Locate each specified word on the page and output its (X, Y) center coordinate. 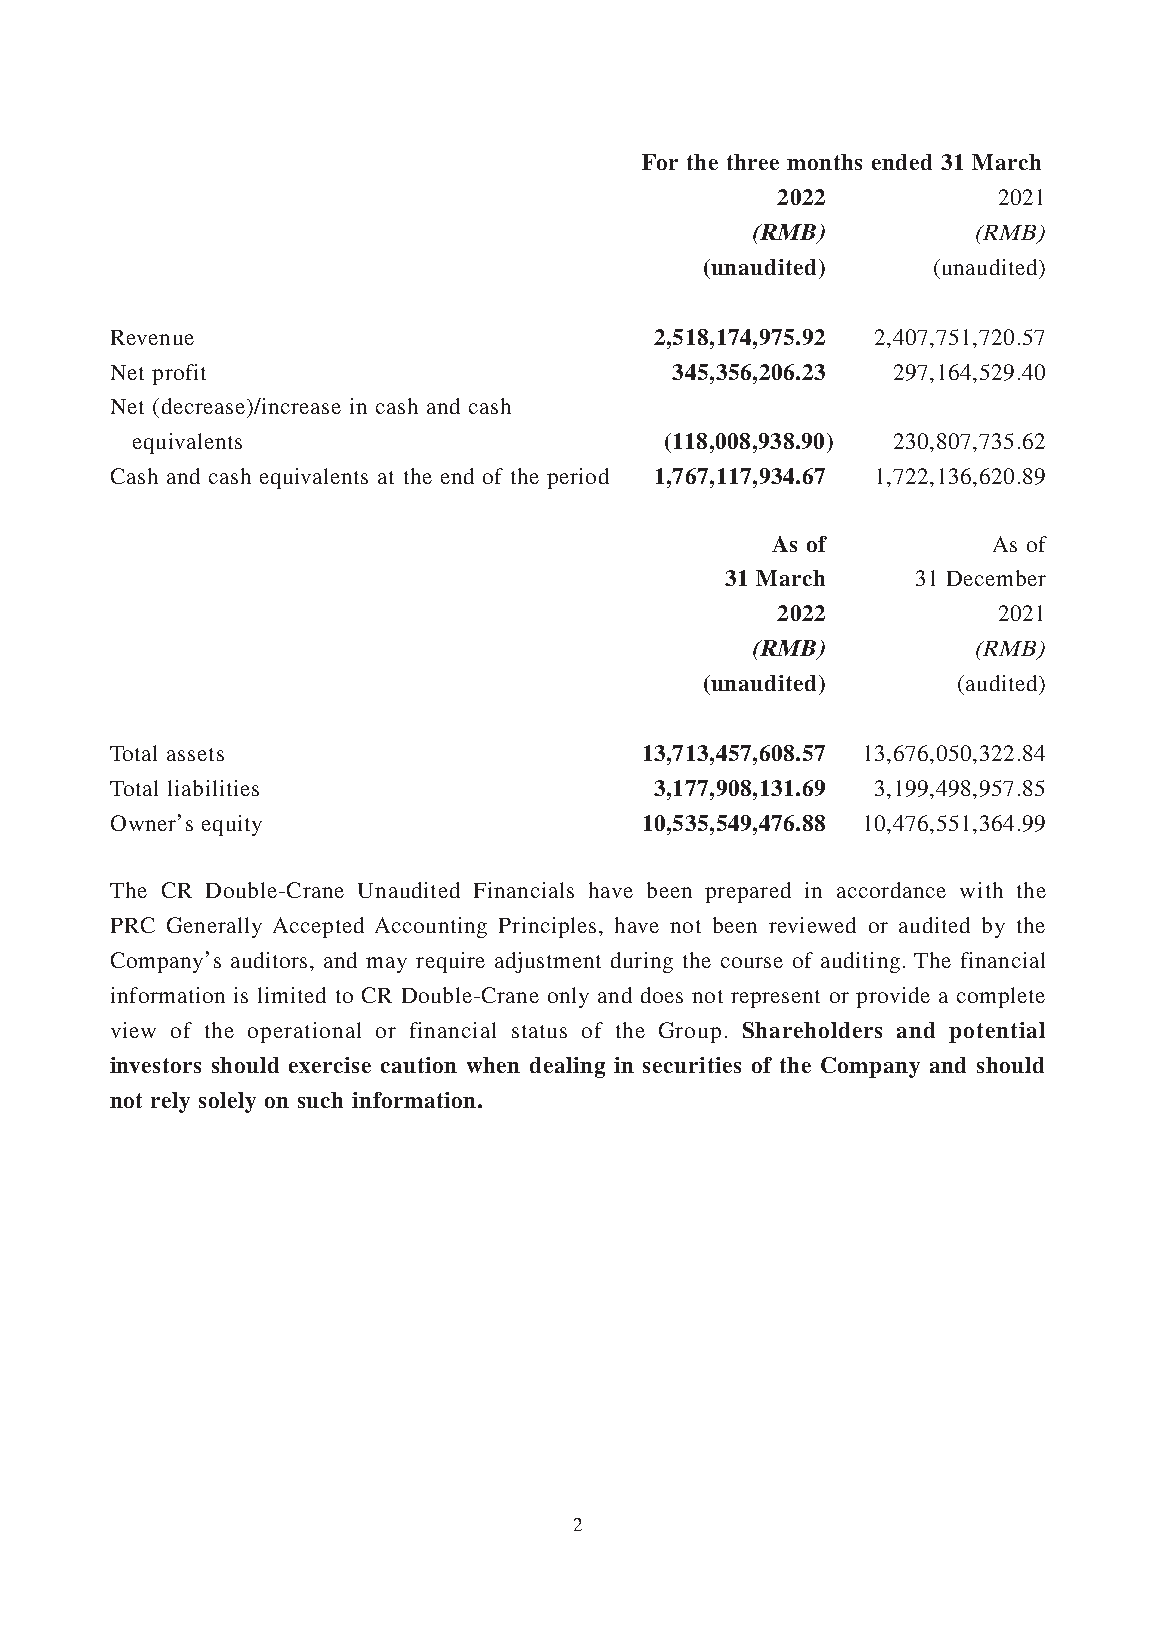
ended (902, 162)
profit (179, 374)
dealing (567, 1067)
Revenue (152, 337)
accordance (891, 890)
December (996, 578)
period (578, 478)
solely (227, 1102)
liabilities (213, 788)
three (753, 162)
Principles (547, 927)
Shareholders (812, 1030)
